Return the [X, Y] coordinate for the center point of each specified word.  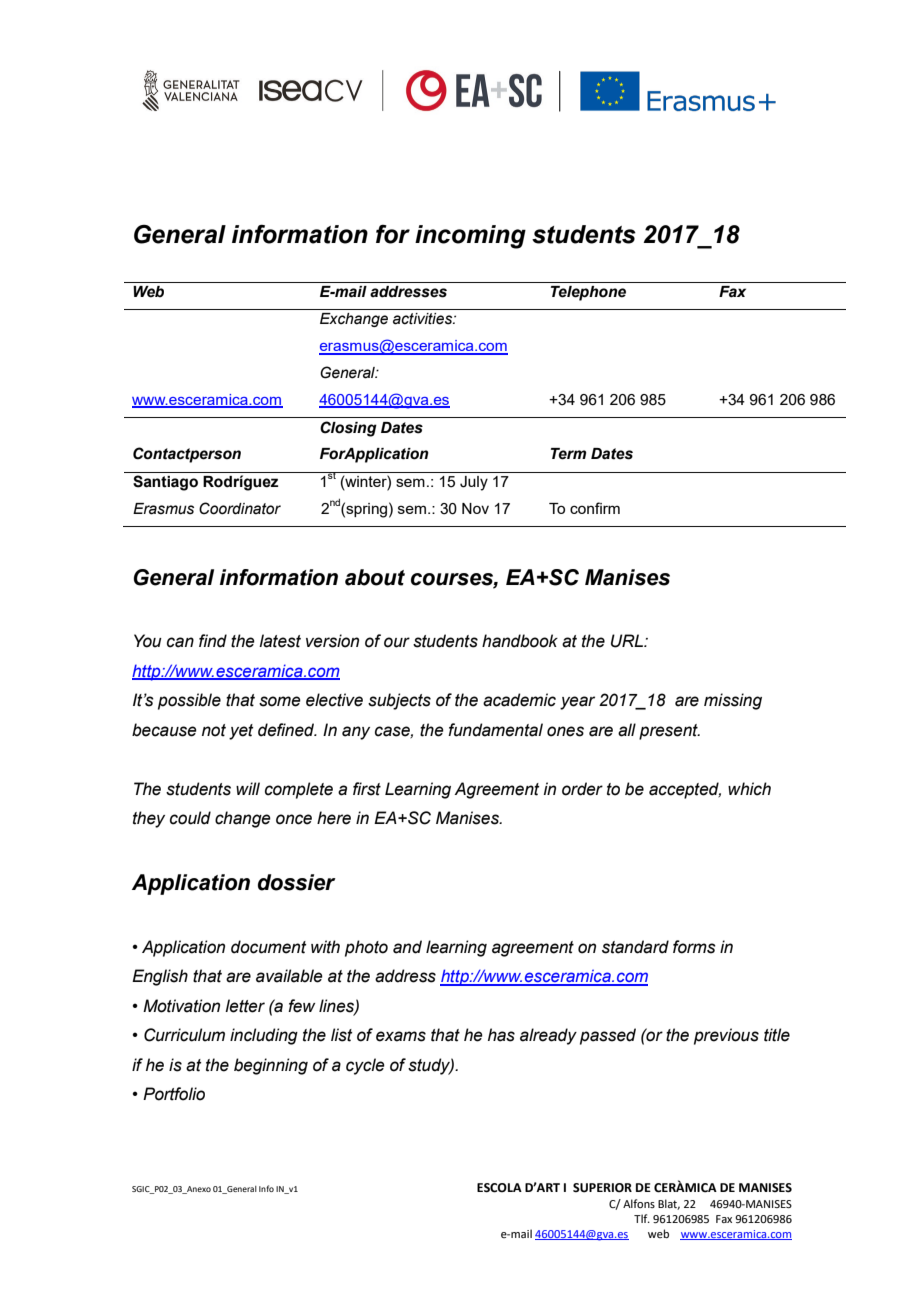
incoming [470, 237]
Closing [348, 429]
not [214, 730]
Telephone [588, 293]
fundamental [495, 730]
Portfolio [174, 1094]
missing [733, 701]
